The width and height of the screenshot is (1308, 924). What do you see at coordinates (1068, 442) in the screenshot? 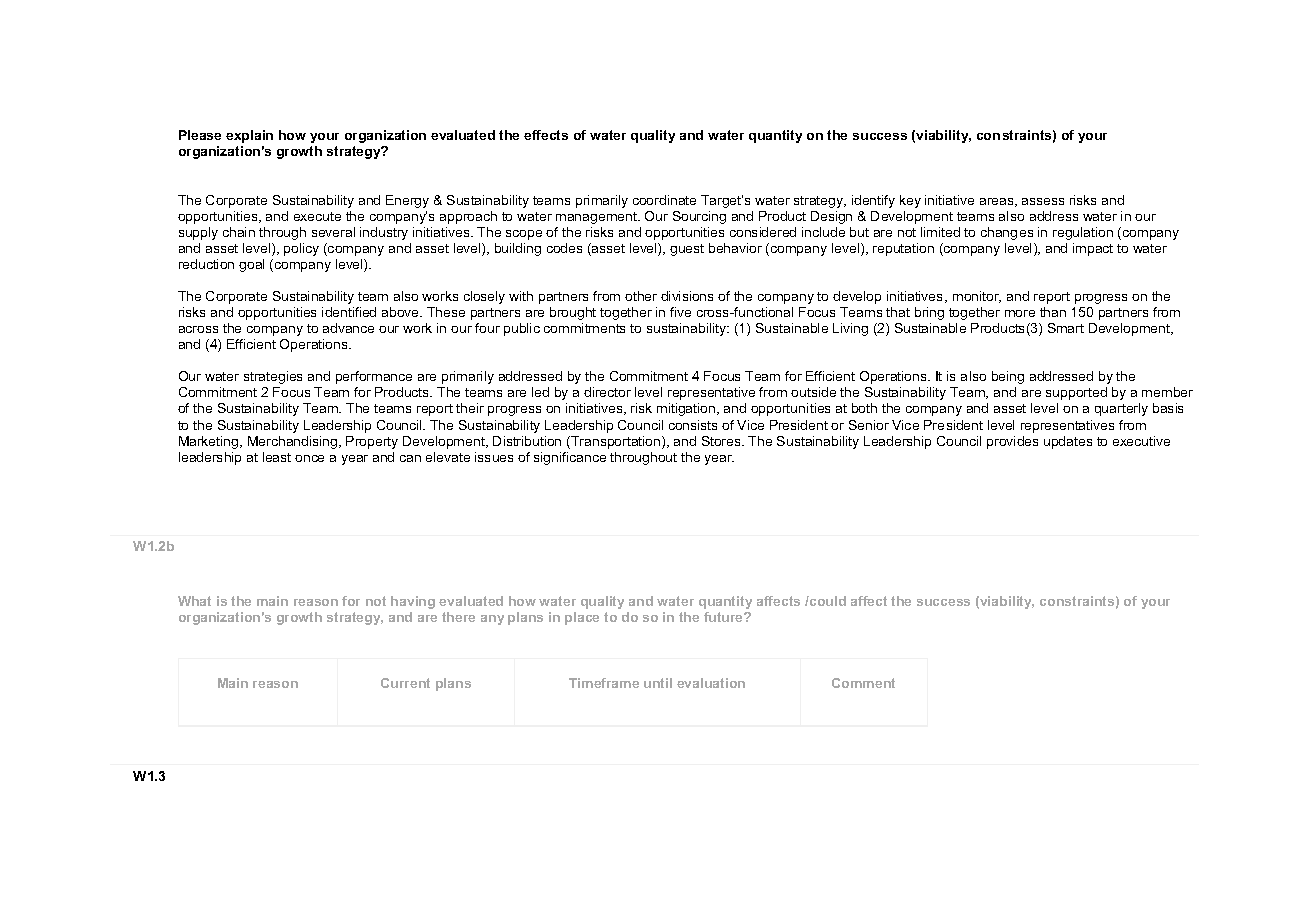
I see `updates` at bounding box center [1068, 442].
